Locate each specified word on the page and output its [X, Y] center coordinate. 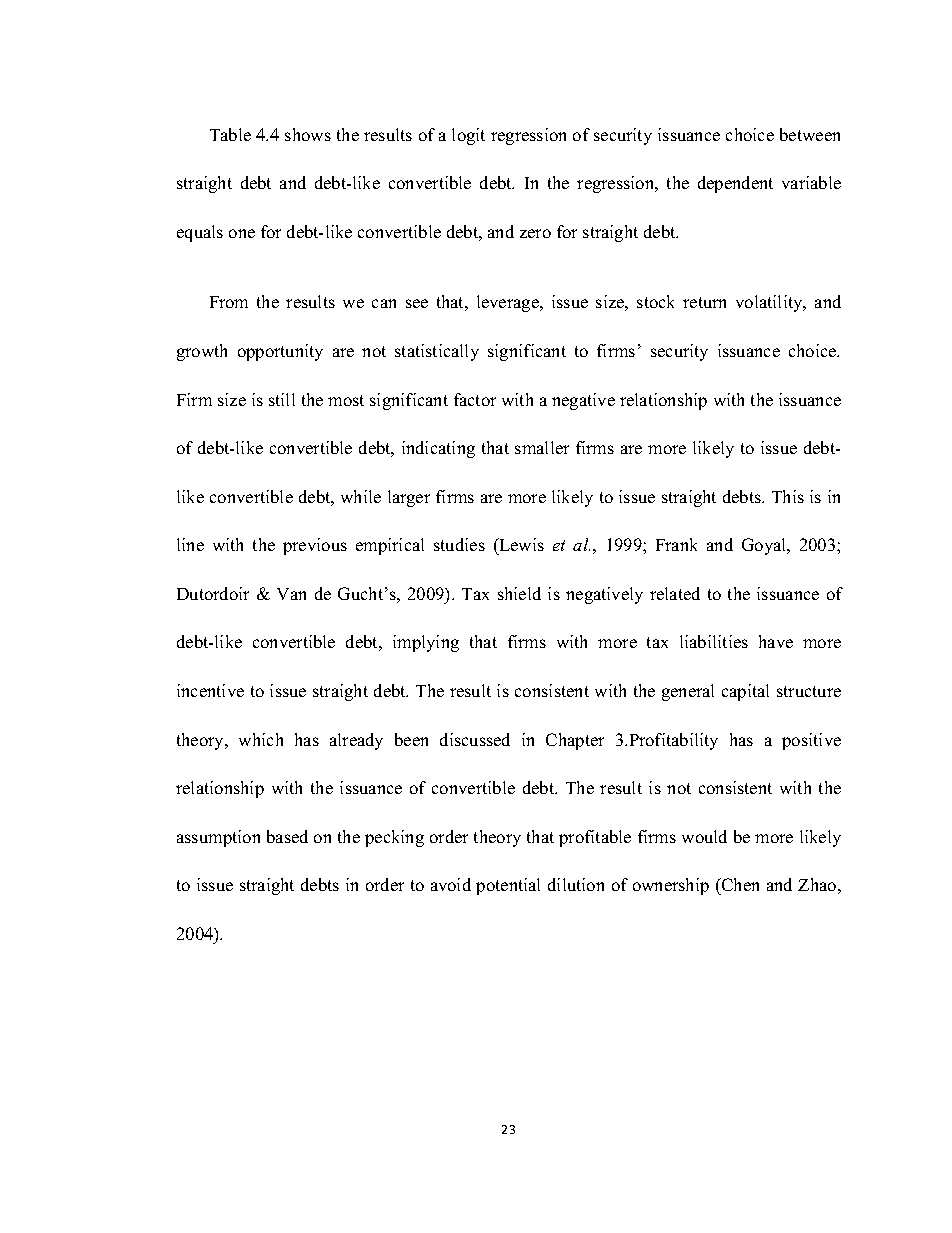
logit [468, 136]
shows [308, 134]
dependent [735, 184]
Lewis [520, 544]
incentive [210, 690]
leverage [509, 303]
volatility [770, 303]
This [788, 496]
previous [315, 546]
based [287, 836]
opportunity [280, 352]
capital [745, 692]
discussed [475, 739]
